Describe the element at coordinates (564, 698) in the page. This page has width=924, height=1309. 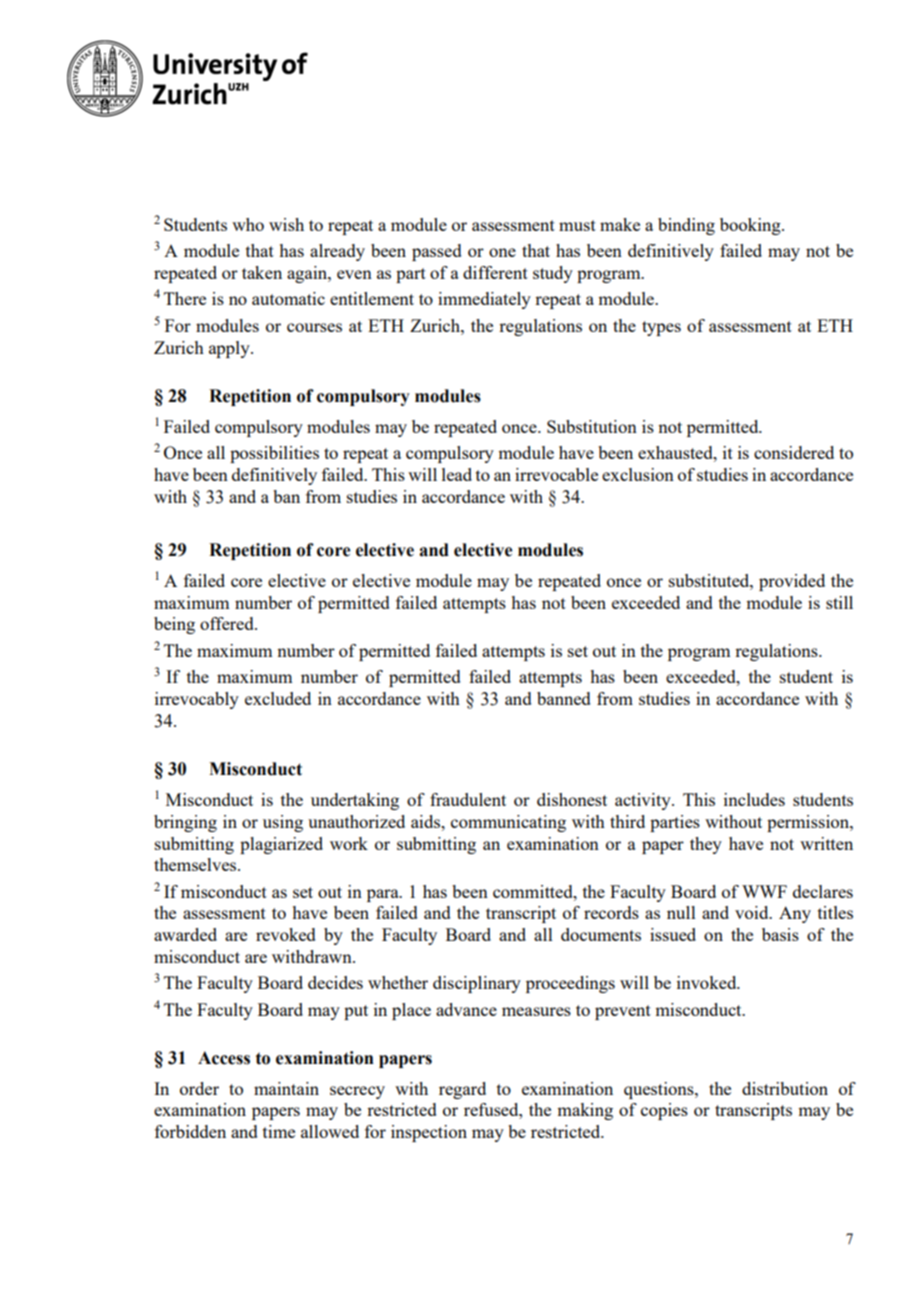
I see `banned` at that location.
